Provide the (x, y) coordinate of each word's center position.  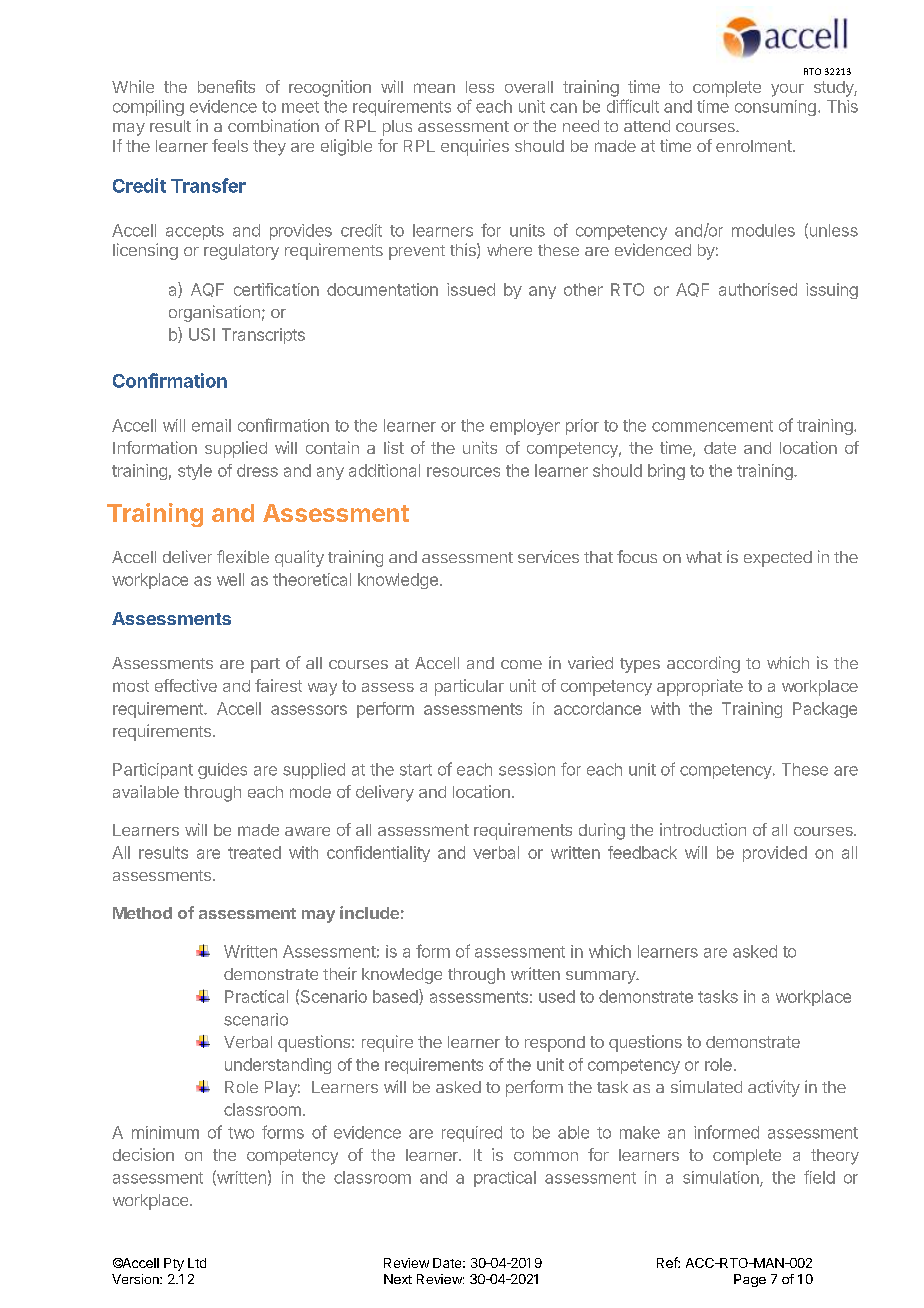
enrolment (754, 146)
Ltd (197, 1263)
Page (750, 1280)
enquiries (475, 147)
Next (398, 1279)
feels (230, 145)
